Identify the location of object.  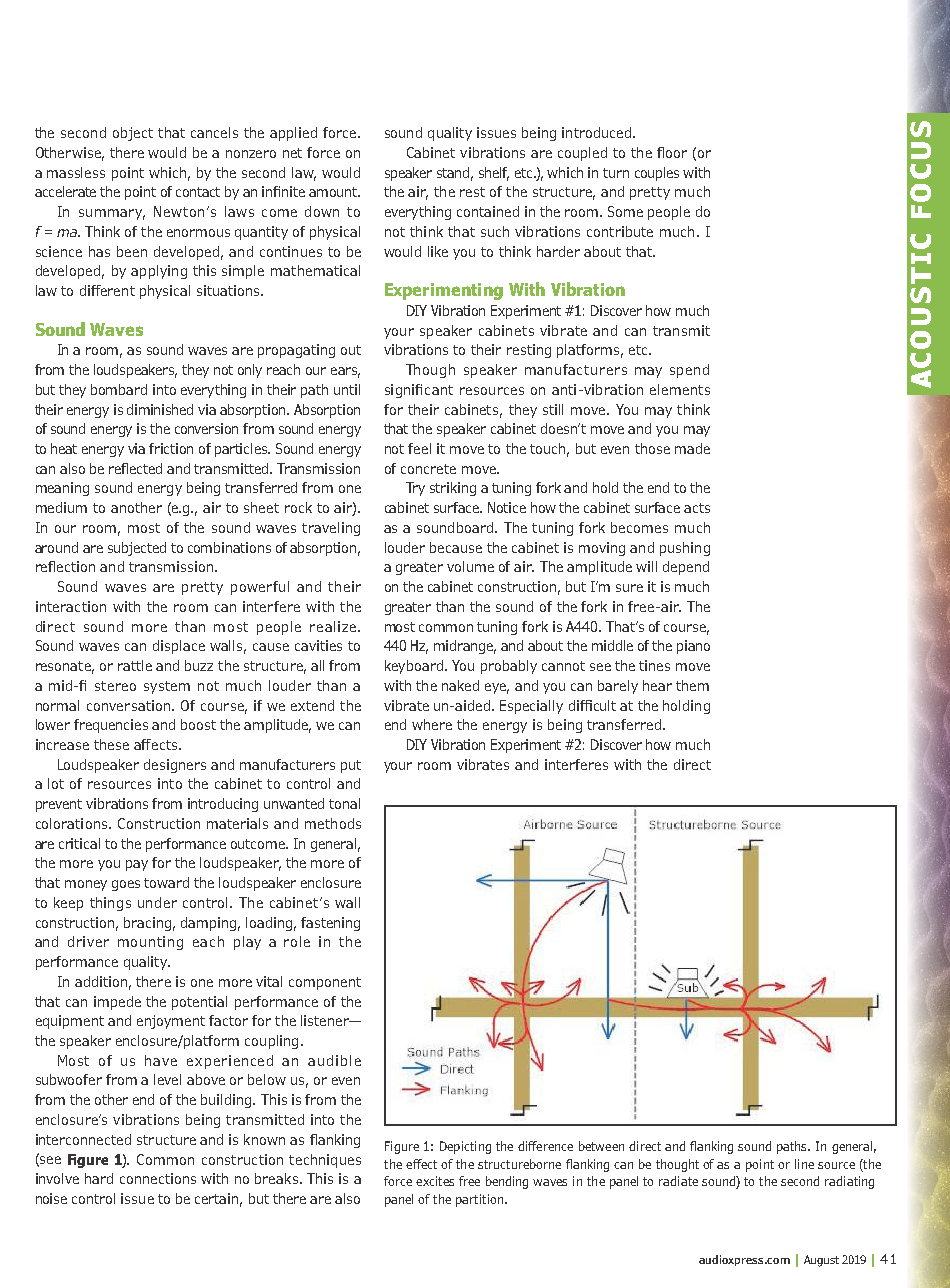
(133, 134).
